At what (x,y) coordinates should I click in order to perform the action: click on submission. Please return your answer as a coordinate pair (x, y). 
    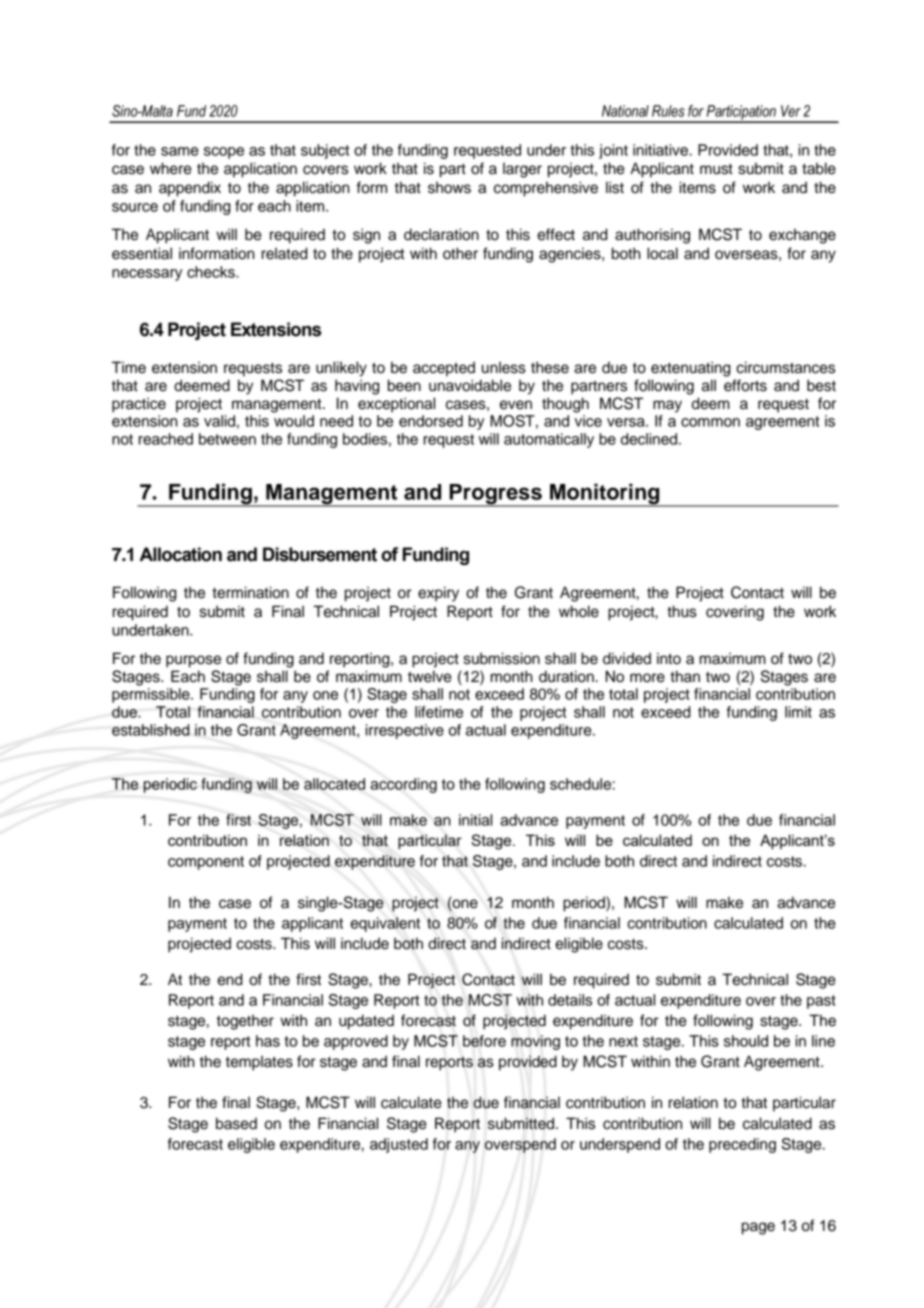
    Looking at the image, I should click on (502, 658).
